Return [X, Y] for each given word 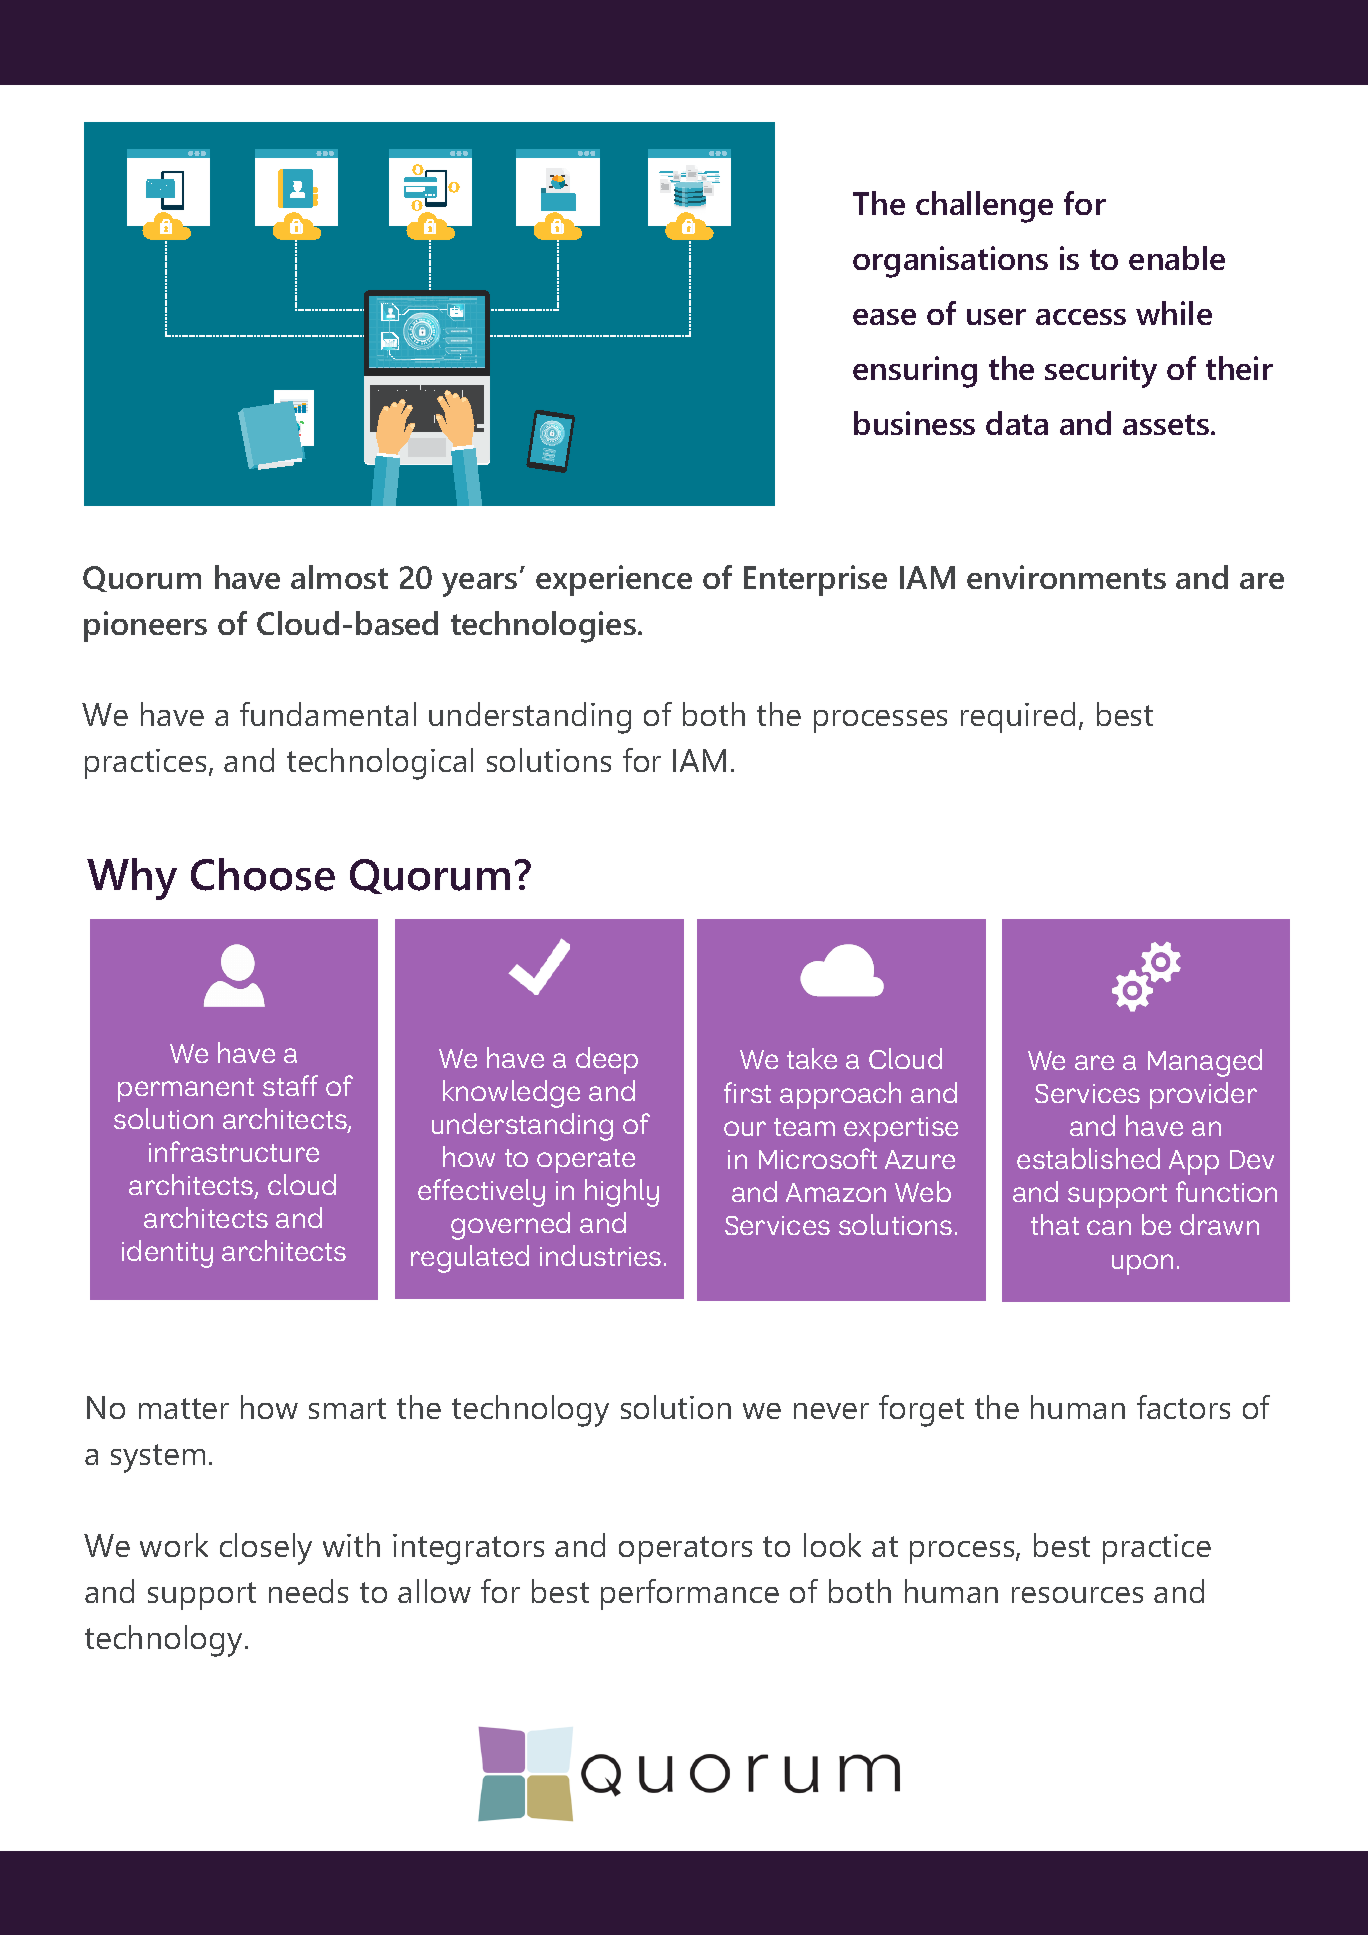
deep [607, 1060]
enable [1177, 258]
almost [339, 577]
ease [884, 317]
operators [685, 1550]
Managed [1205, 1063]
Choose [263, 874]
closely [266, 1549]
